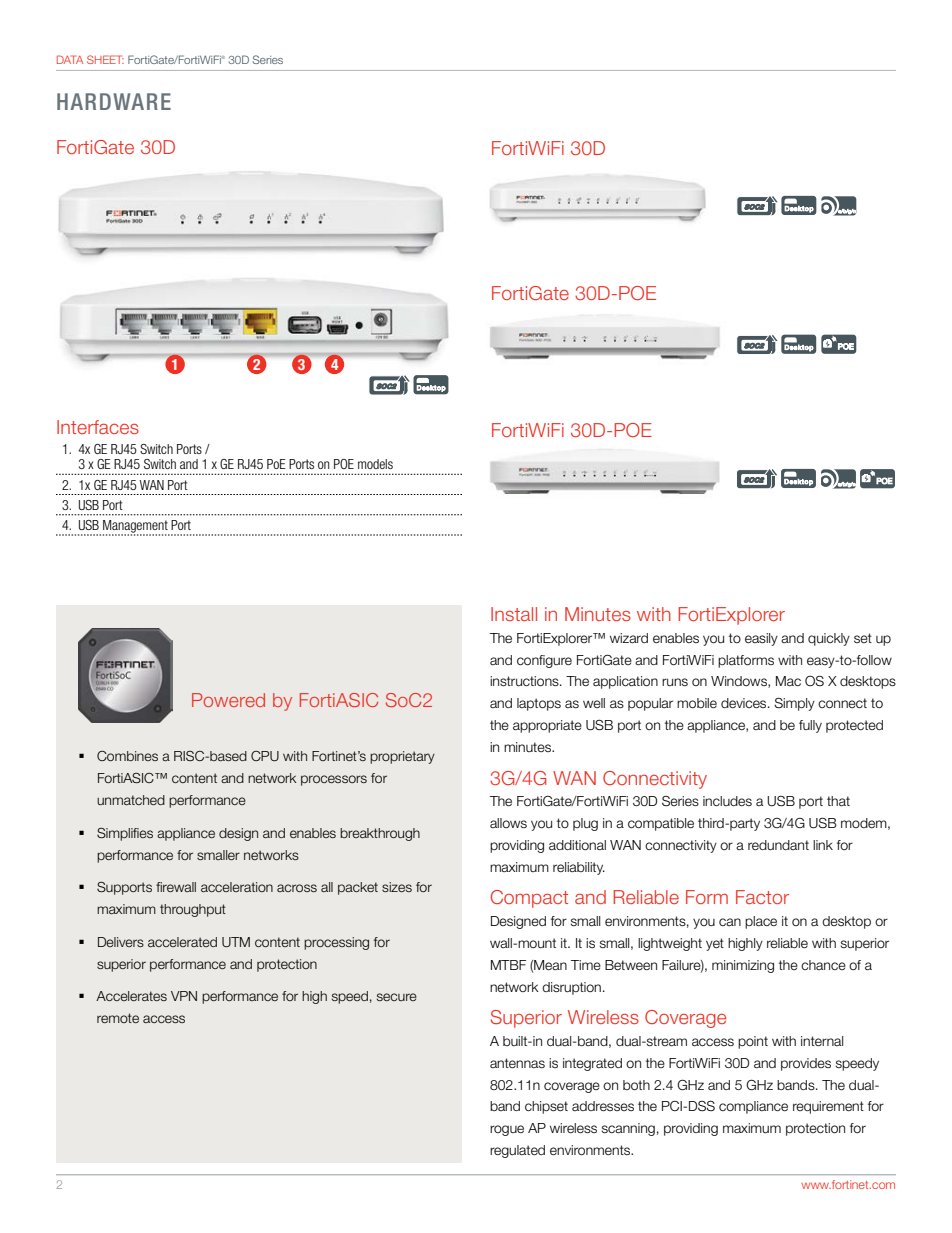  What do you see at coordinates (127, 756) in the screenshot?
I see `Combines` at bounding box center [127, 756].
